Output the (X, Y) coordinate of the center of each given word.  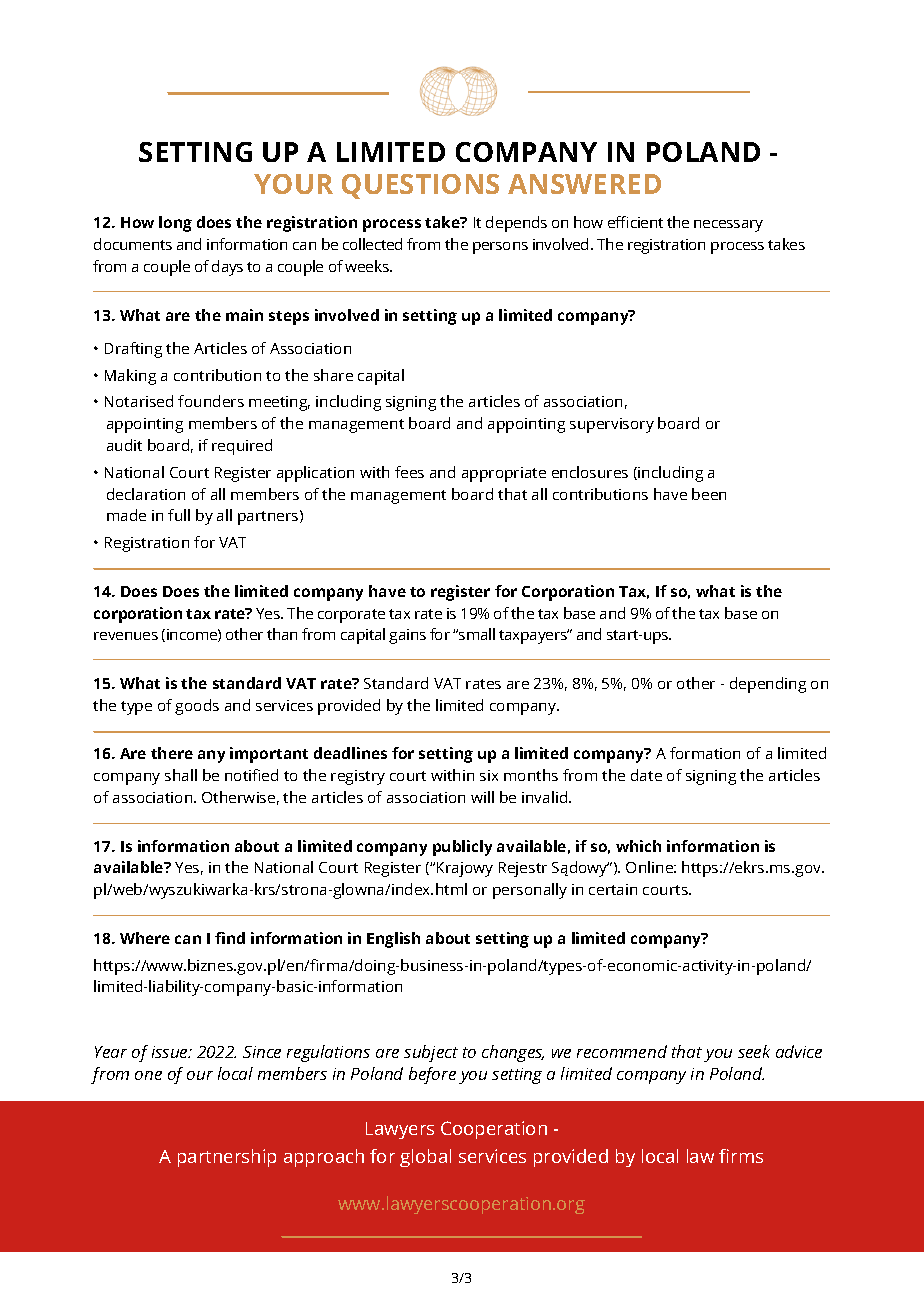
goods (197, 707)
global (425, 1158)
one (148, 1075)
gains (407, 636)
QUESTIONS (420, 186)
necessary (728, 226)
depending (768, 685)
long (175, 224)
